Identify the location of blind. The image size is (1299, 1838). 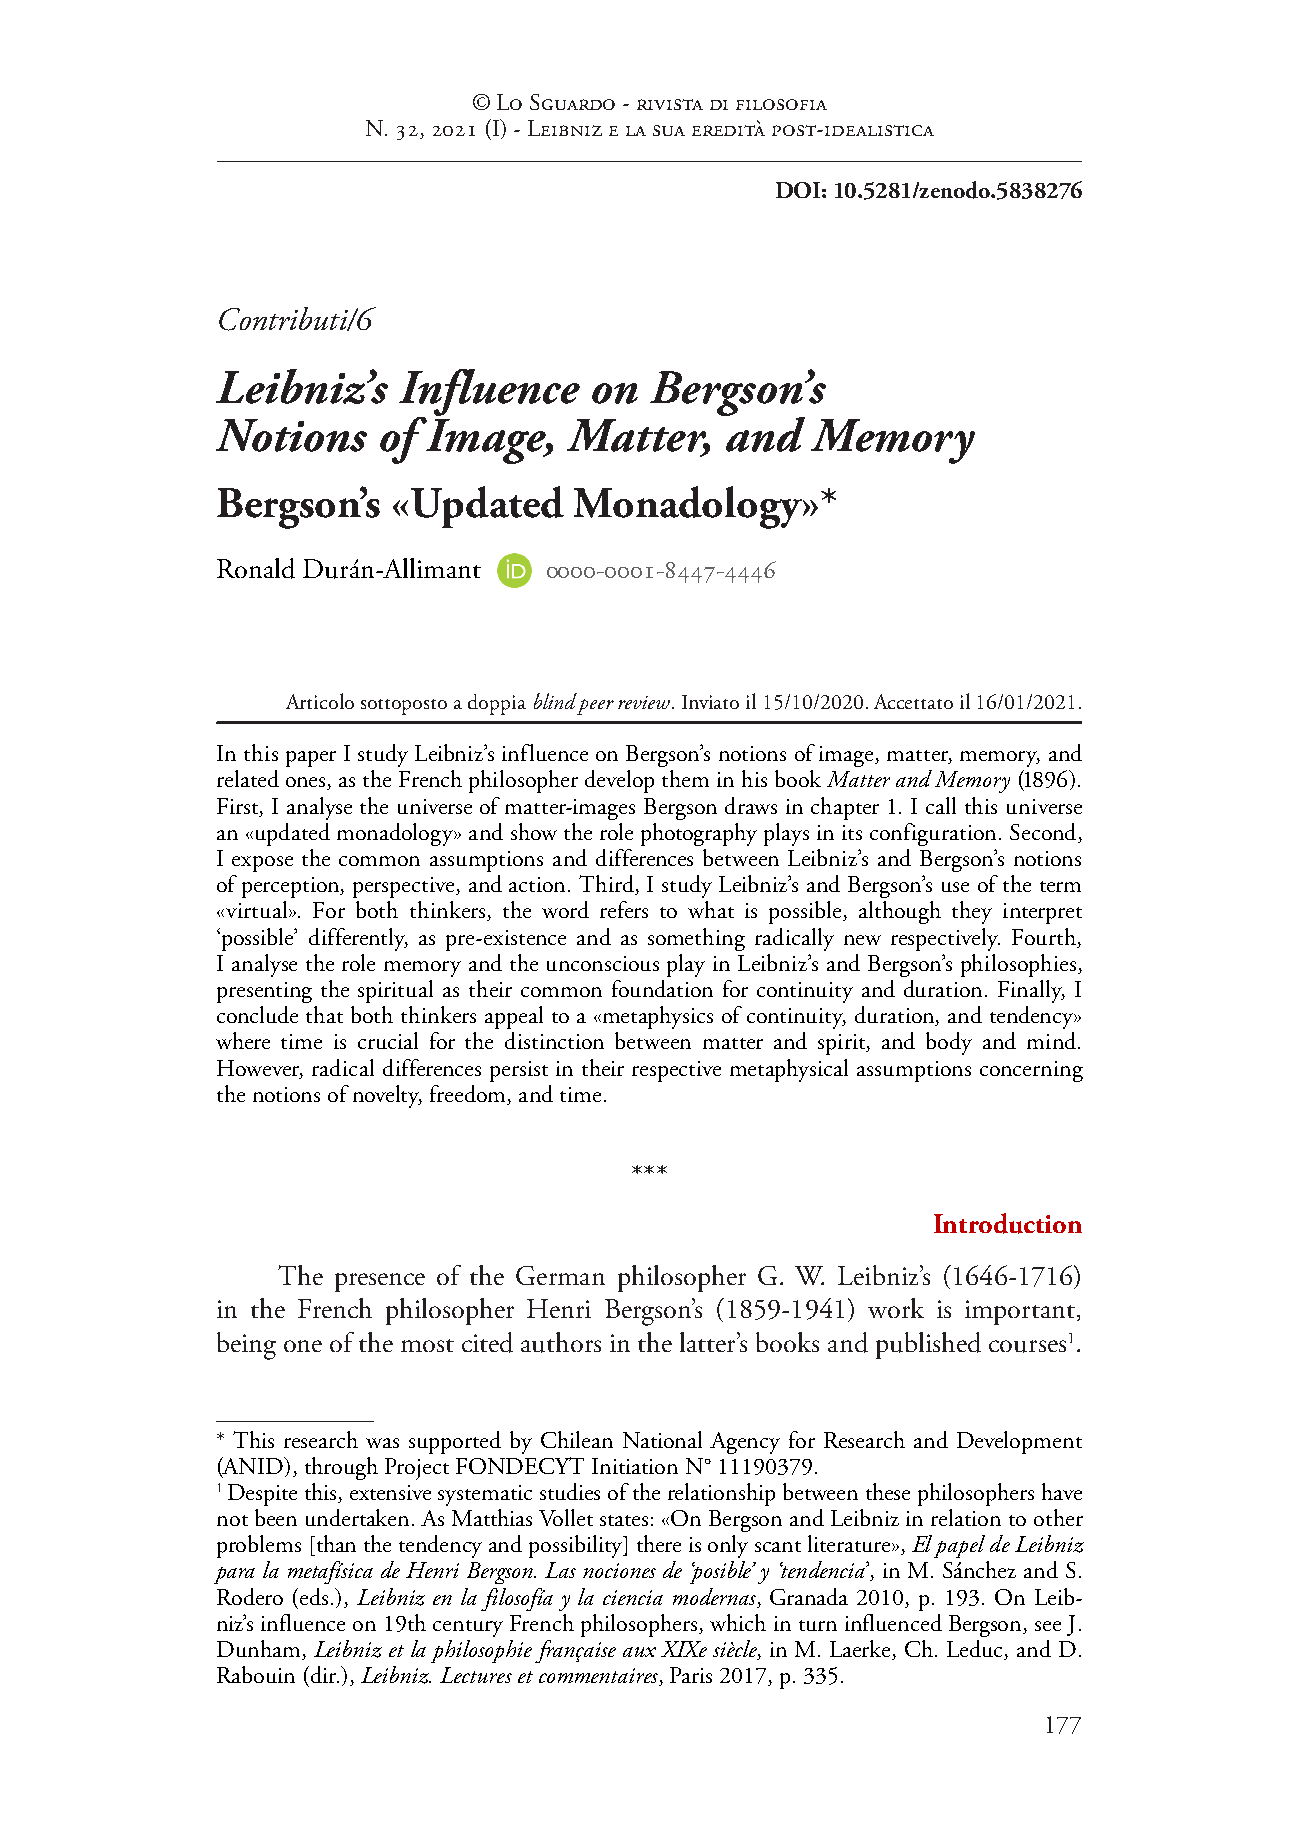
(555, 701).
